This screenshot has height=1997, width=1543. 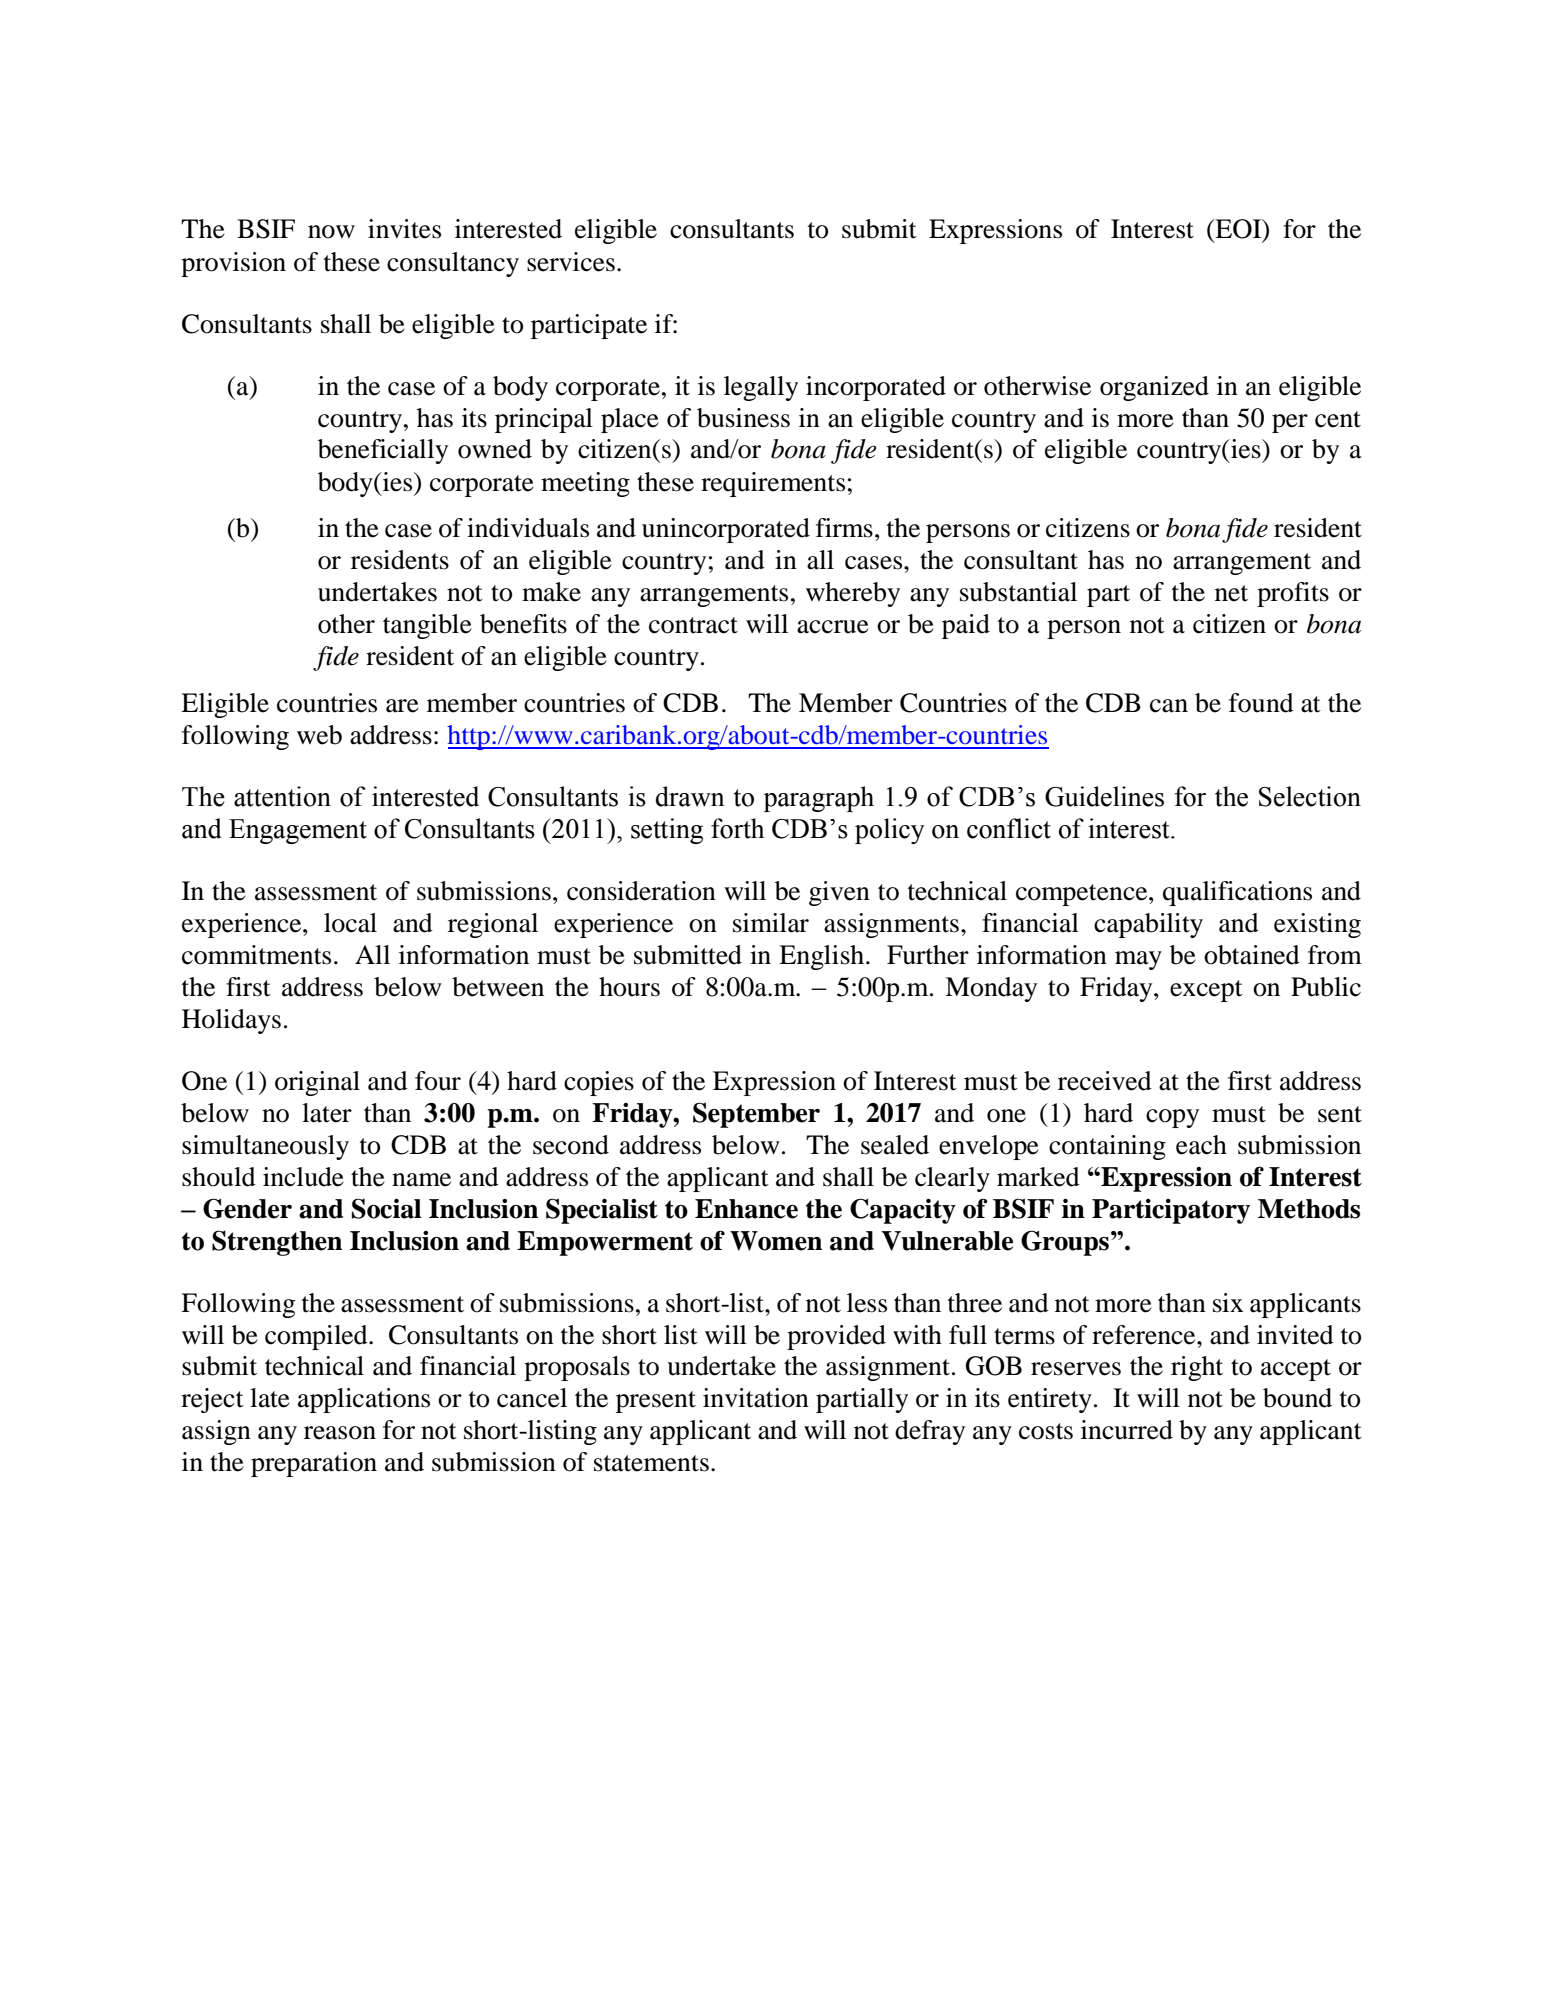 I want to click on found, so click(x=1261, y=703).
